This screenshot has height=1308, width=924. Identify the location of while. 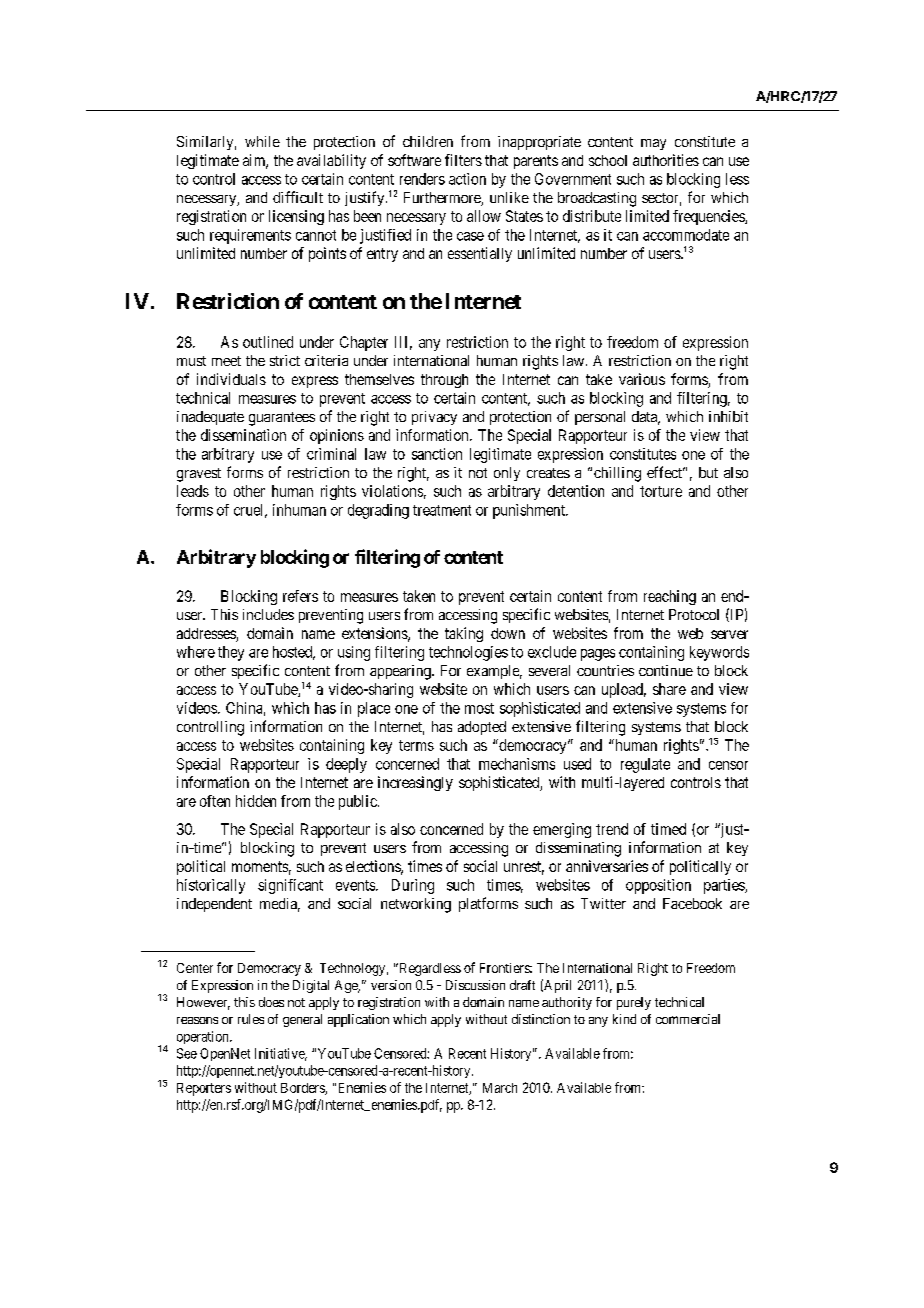
(262, 141).
